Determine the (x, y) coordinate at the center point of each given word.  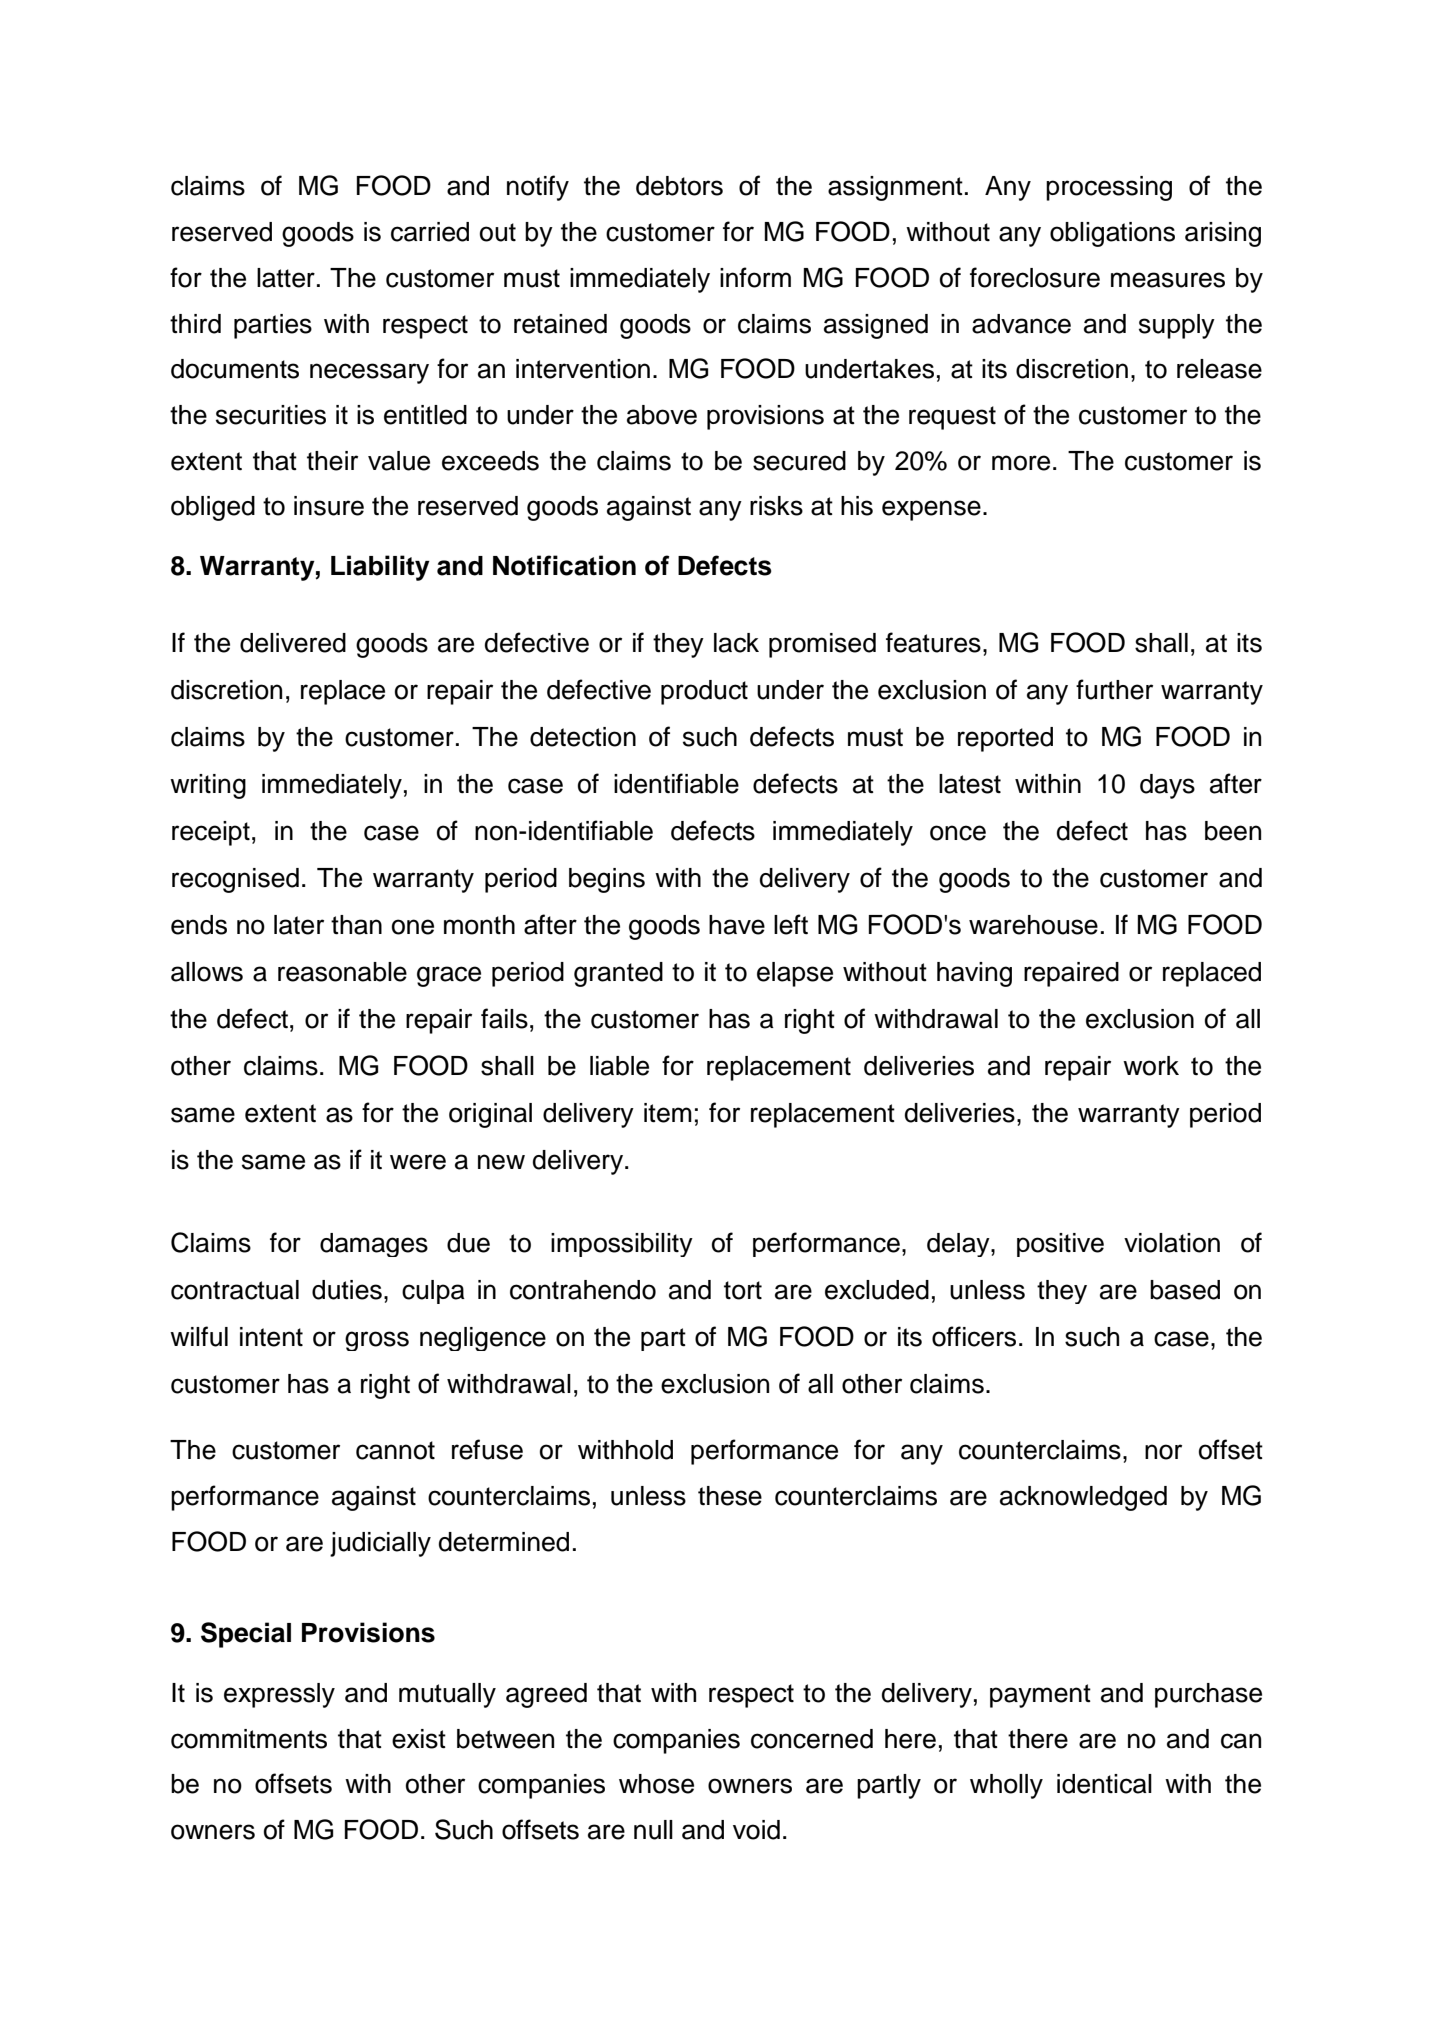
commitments (249, 1739)
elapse (795, 974)
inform (755, 277)
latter (286, 278)
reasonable (342, 972)
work (1151, 1066)
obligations (1112, 234)
